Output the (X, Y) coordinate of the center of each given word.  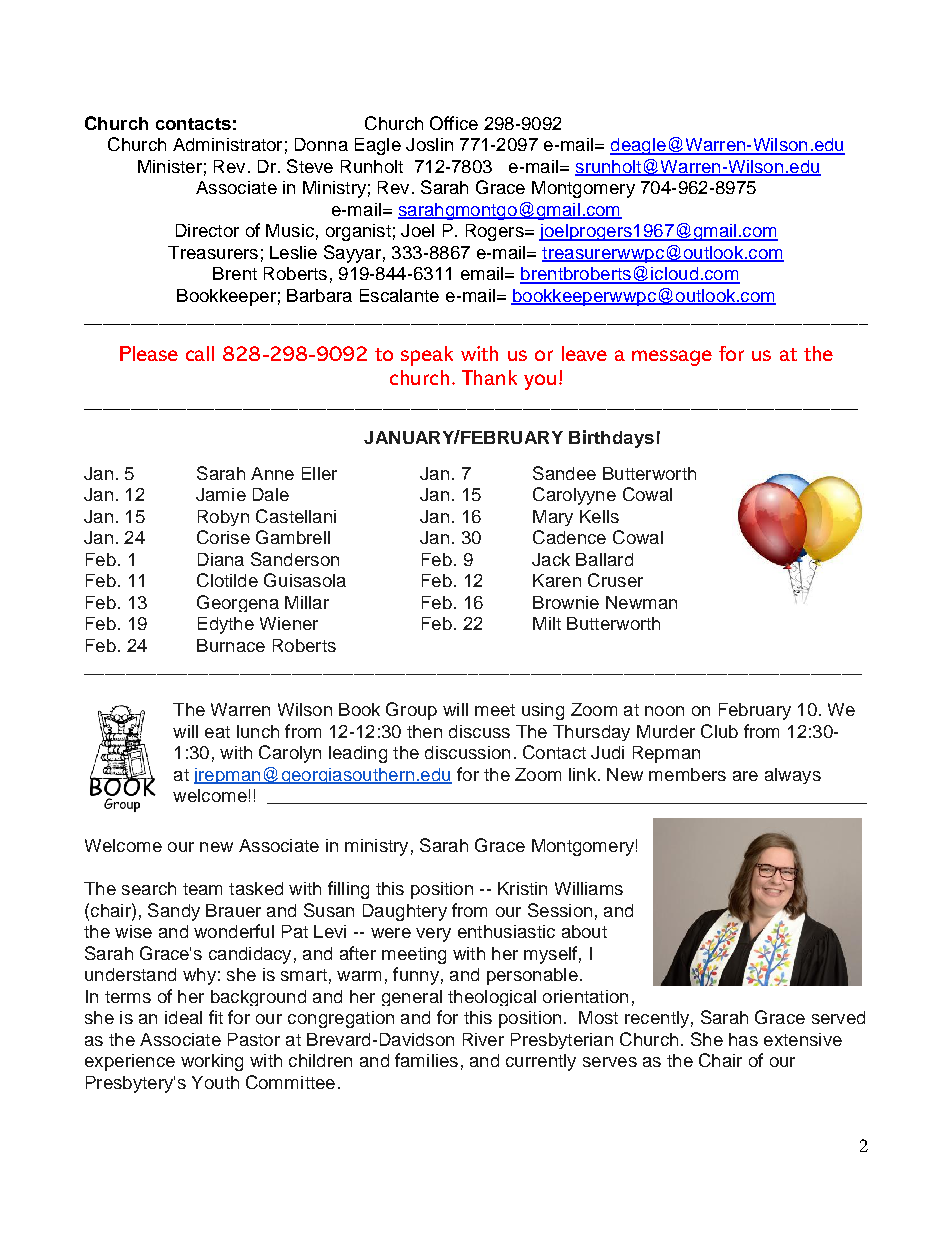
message (672, 358)
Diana (221, 559)
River (483, 1039)
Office (454, 123)
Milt (547, 623)
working (212, 1062)
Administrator (227, 144)
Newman (641, 602)
